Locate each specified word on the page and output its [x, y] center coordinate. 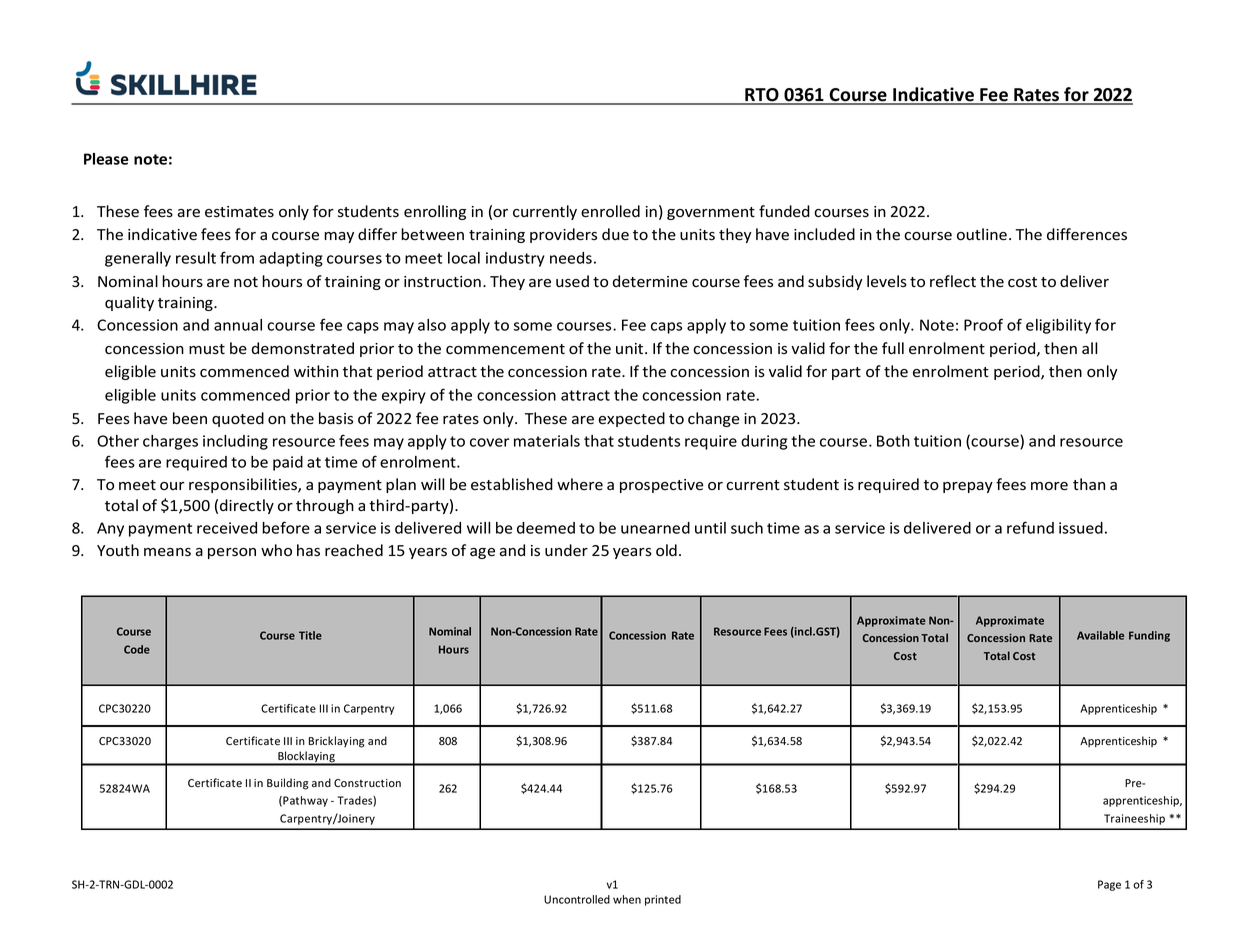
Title [310, 635]
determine [650, 281]
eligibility [1058, 326]
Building [288, 784]
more [1049, 486]
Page [1109, 885]
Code [137, 649]
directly [247, 506]
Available [1100, 635]
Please [106, 159]
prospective [661, 486]
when [627, 899]
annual [238, 325]
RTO [762, 96]
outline [982, 234]
